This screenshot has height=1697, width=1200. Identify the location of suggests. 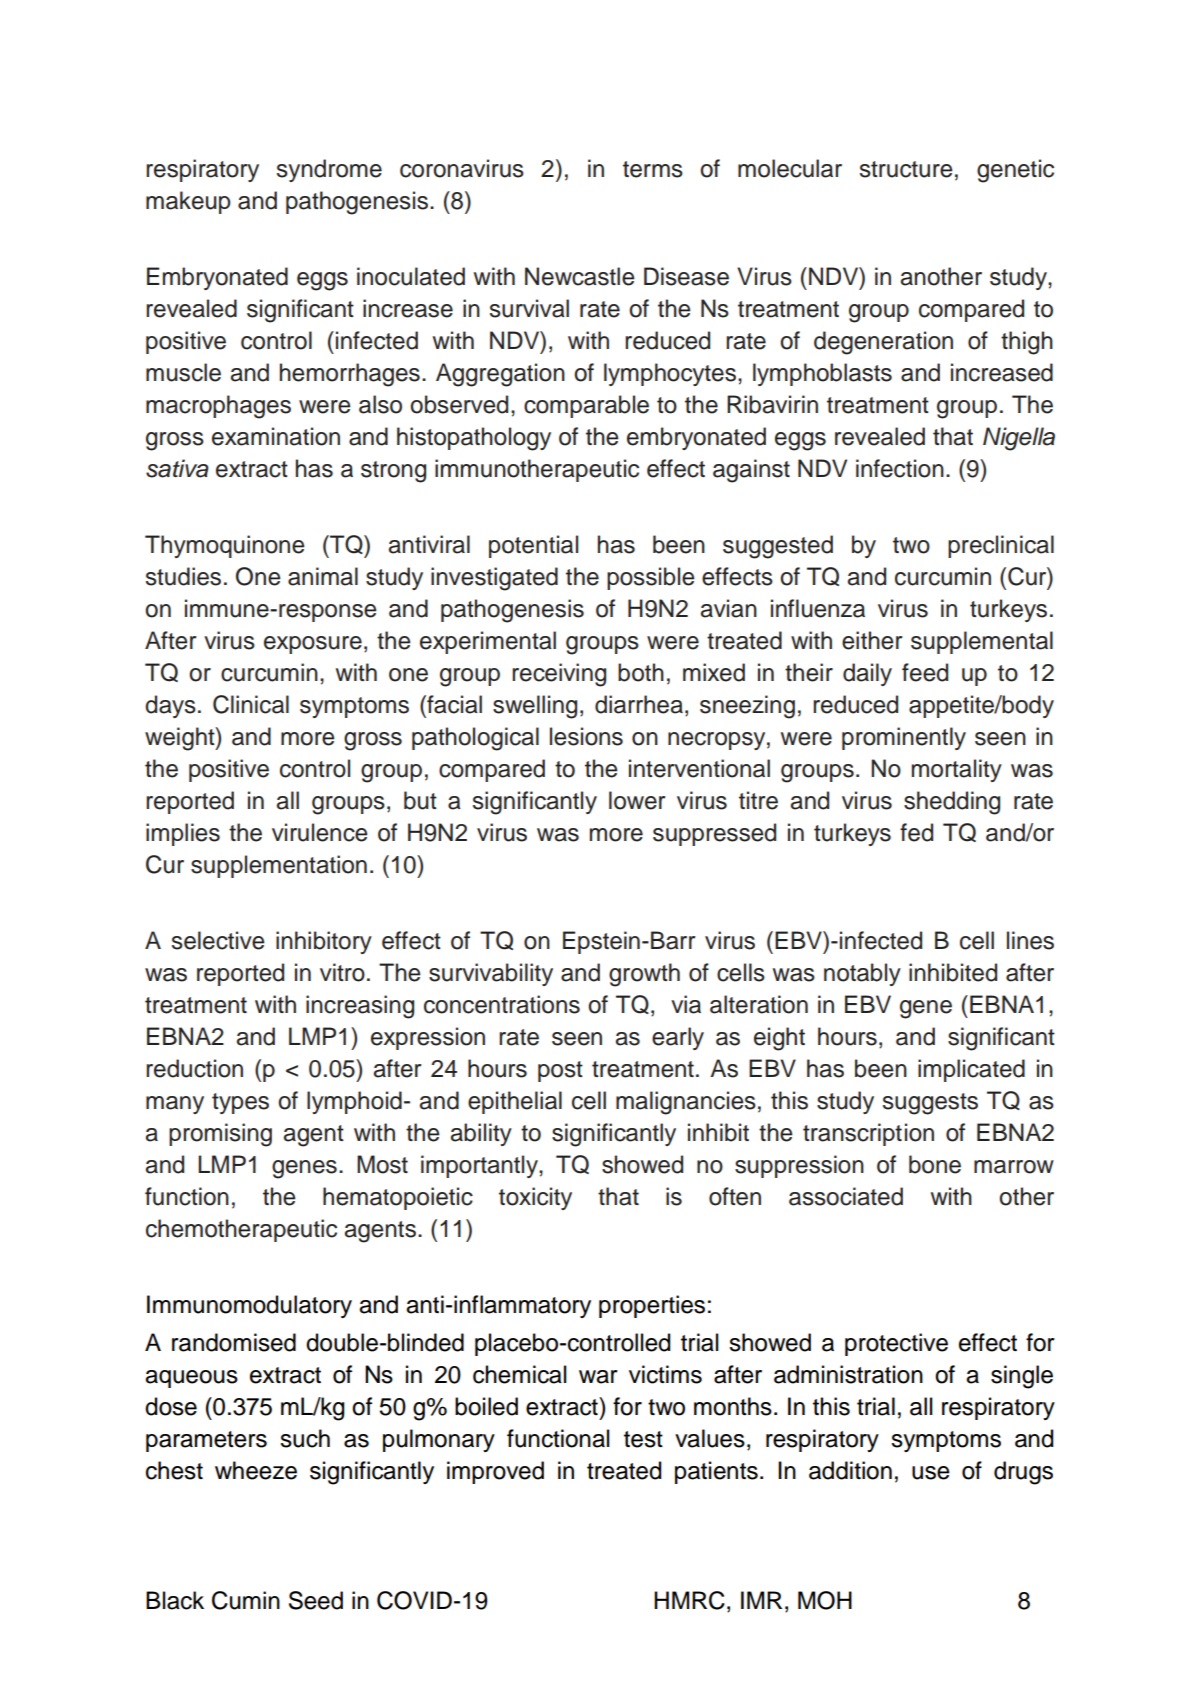
(930, 1104).
